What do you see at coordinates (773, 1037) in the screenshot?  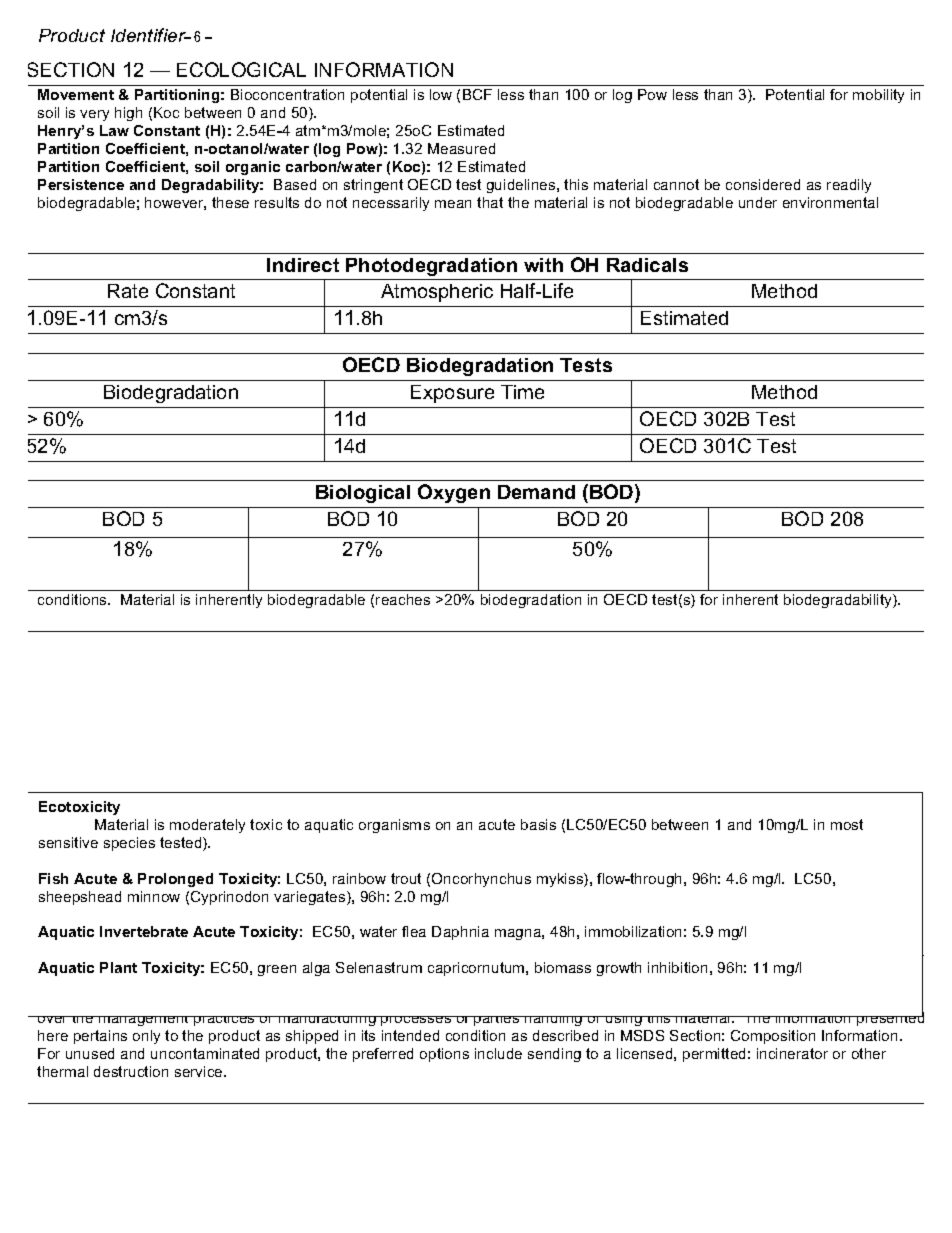 I see `Composition` at bounding box center [773, 1037].
